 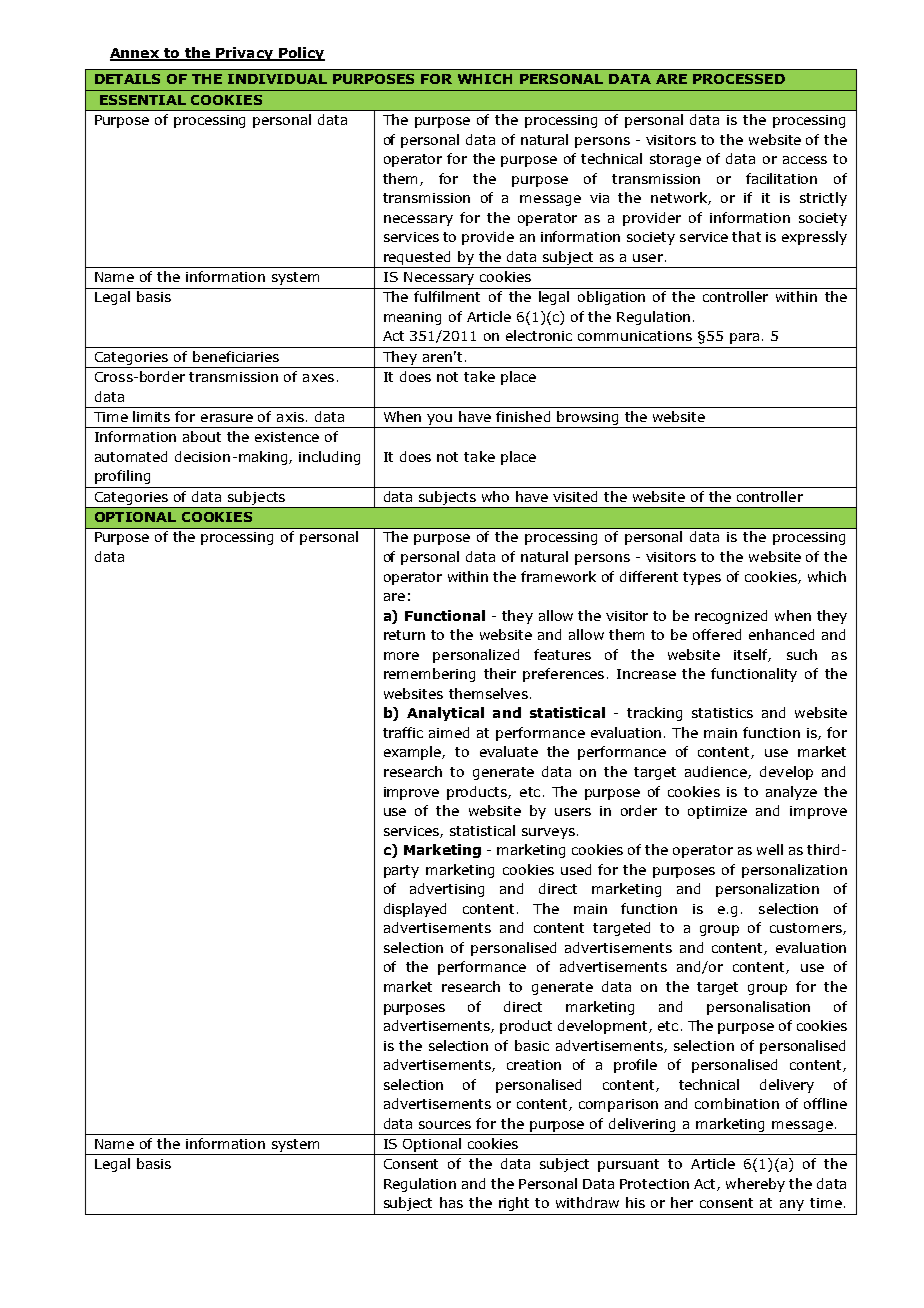 What do you see at coordinates (445, 1125) in the screenshot?
I see `sources` at bounding box center [445, 1125].
